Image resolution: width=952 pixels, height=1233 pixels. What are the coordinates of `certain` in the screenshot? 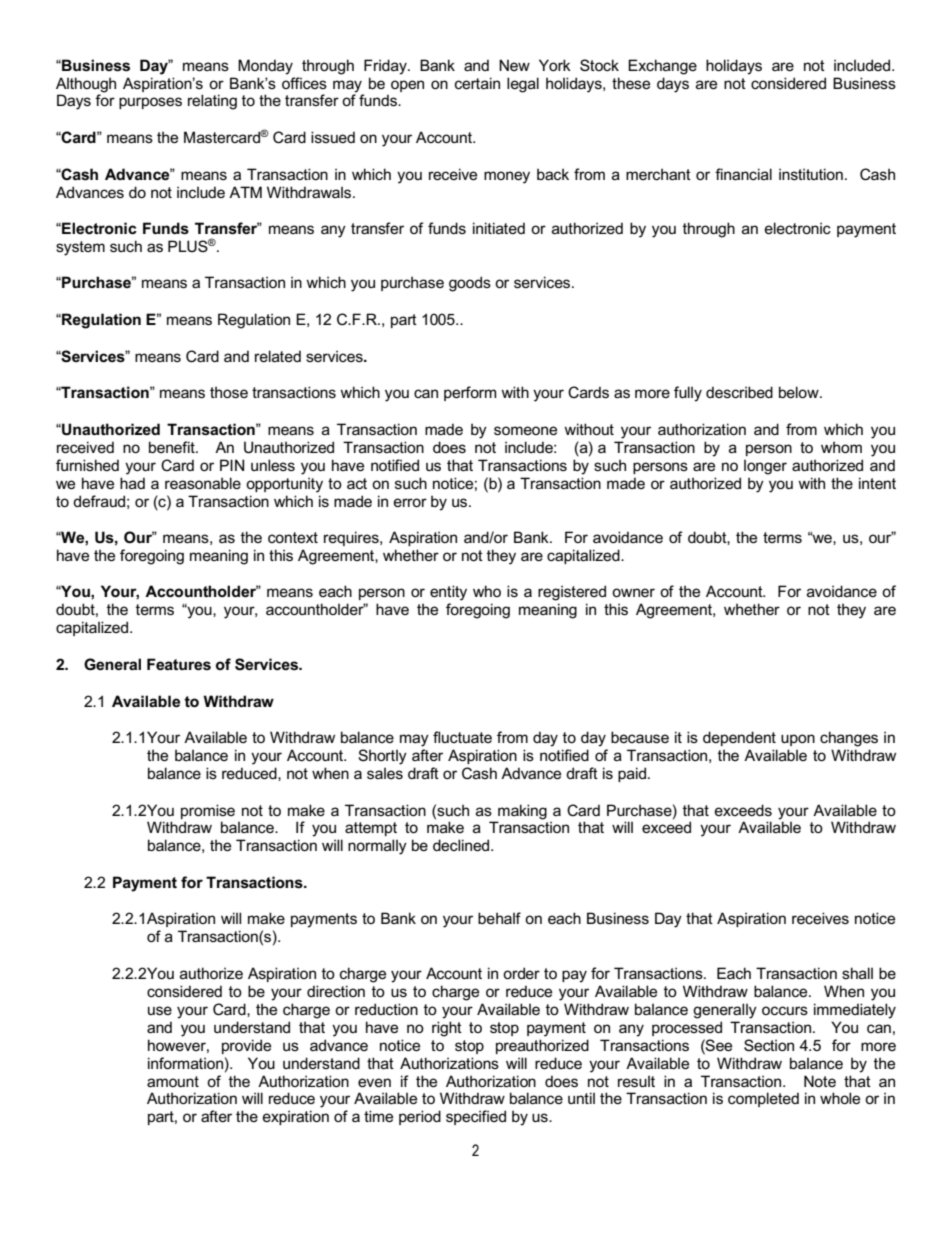 It's located at (477, 83).
